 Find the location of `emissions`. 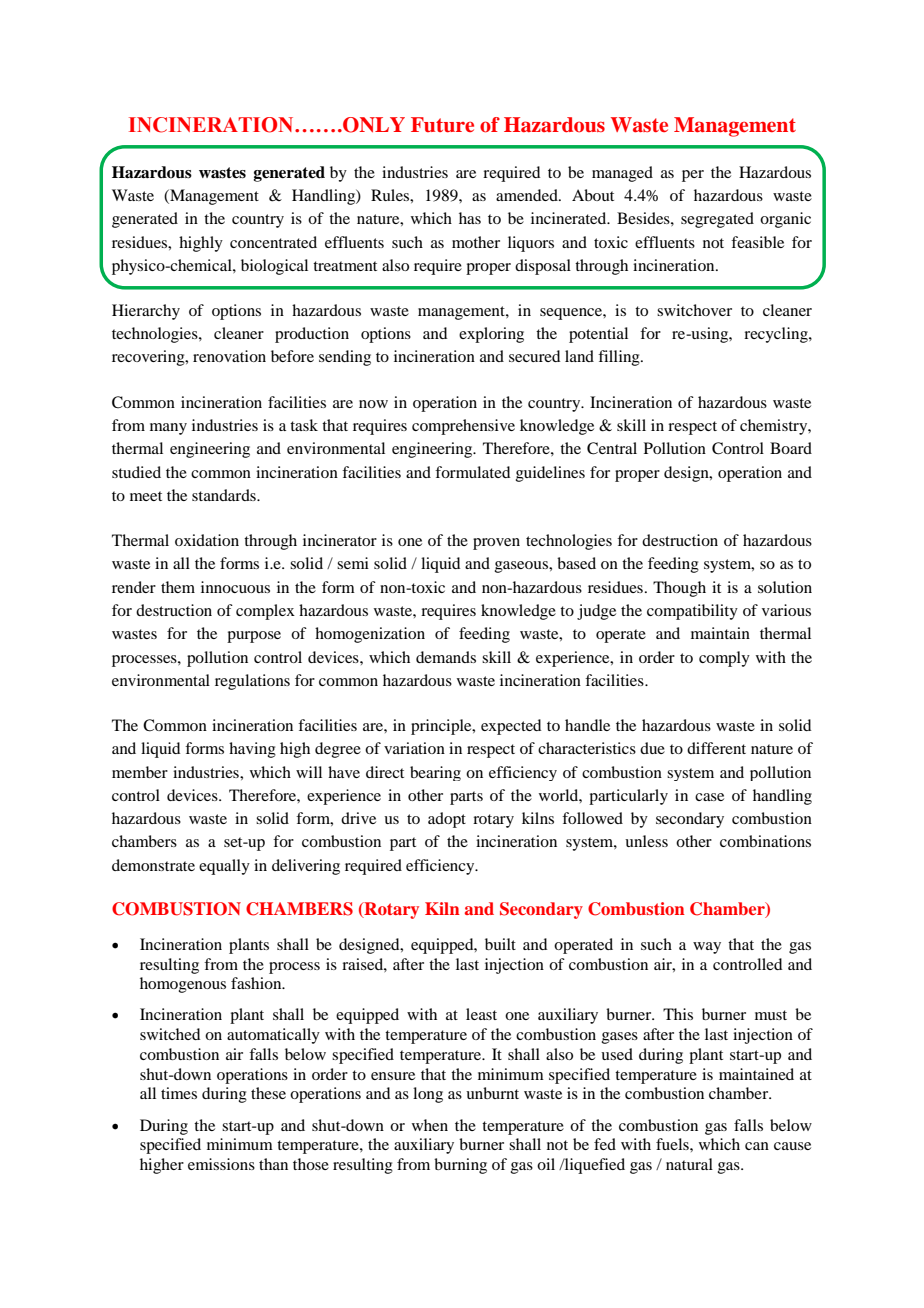

emissions is located at coordinates (221, 1164).
